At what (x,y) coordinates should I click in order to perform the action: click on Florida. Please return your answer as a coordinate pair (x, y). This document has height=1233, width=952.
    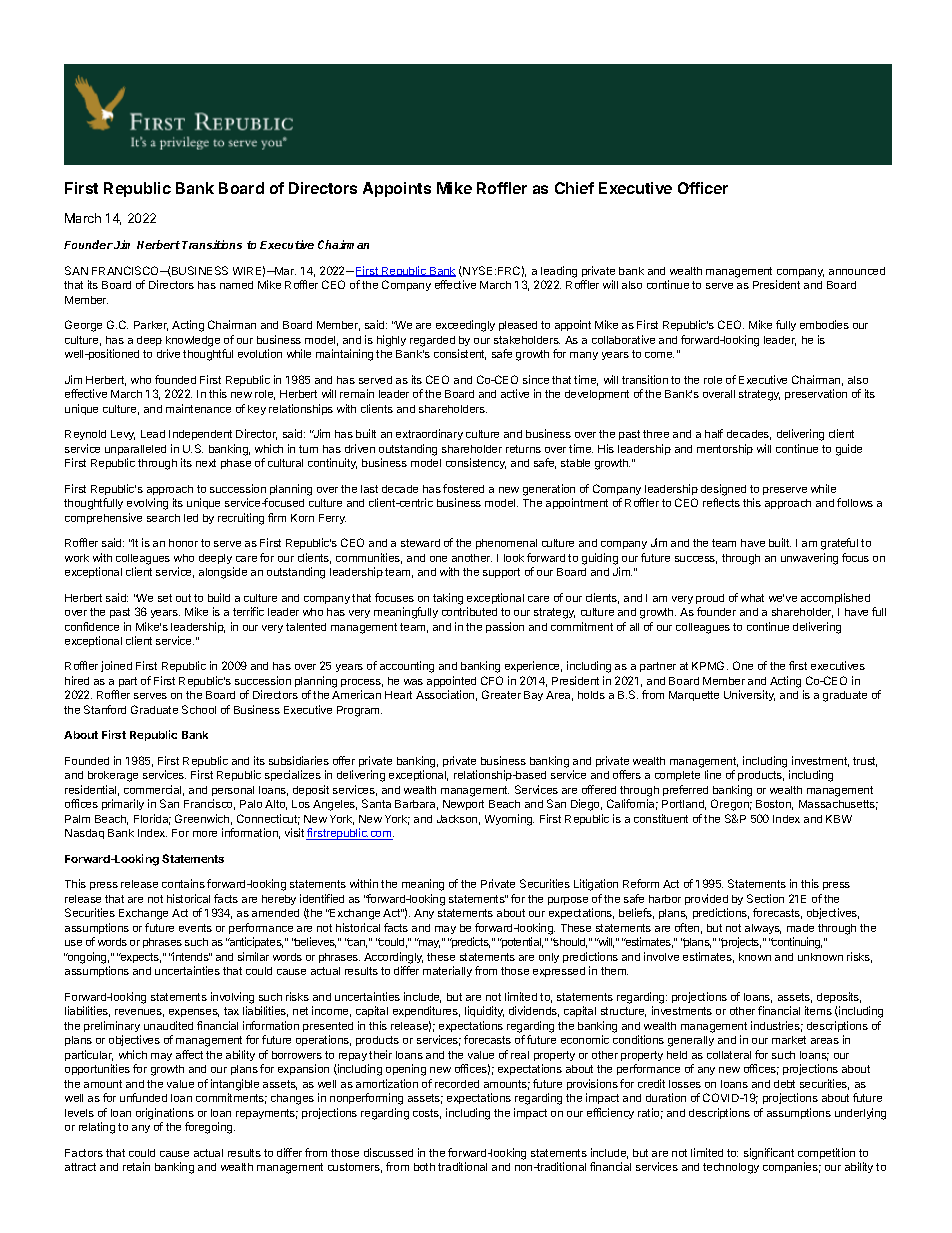
    Looking at the image, I should click on (152, 819).
